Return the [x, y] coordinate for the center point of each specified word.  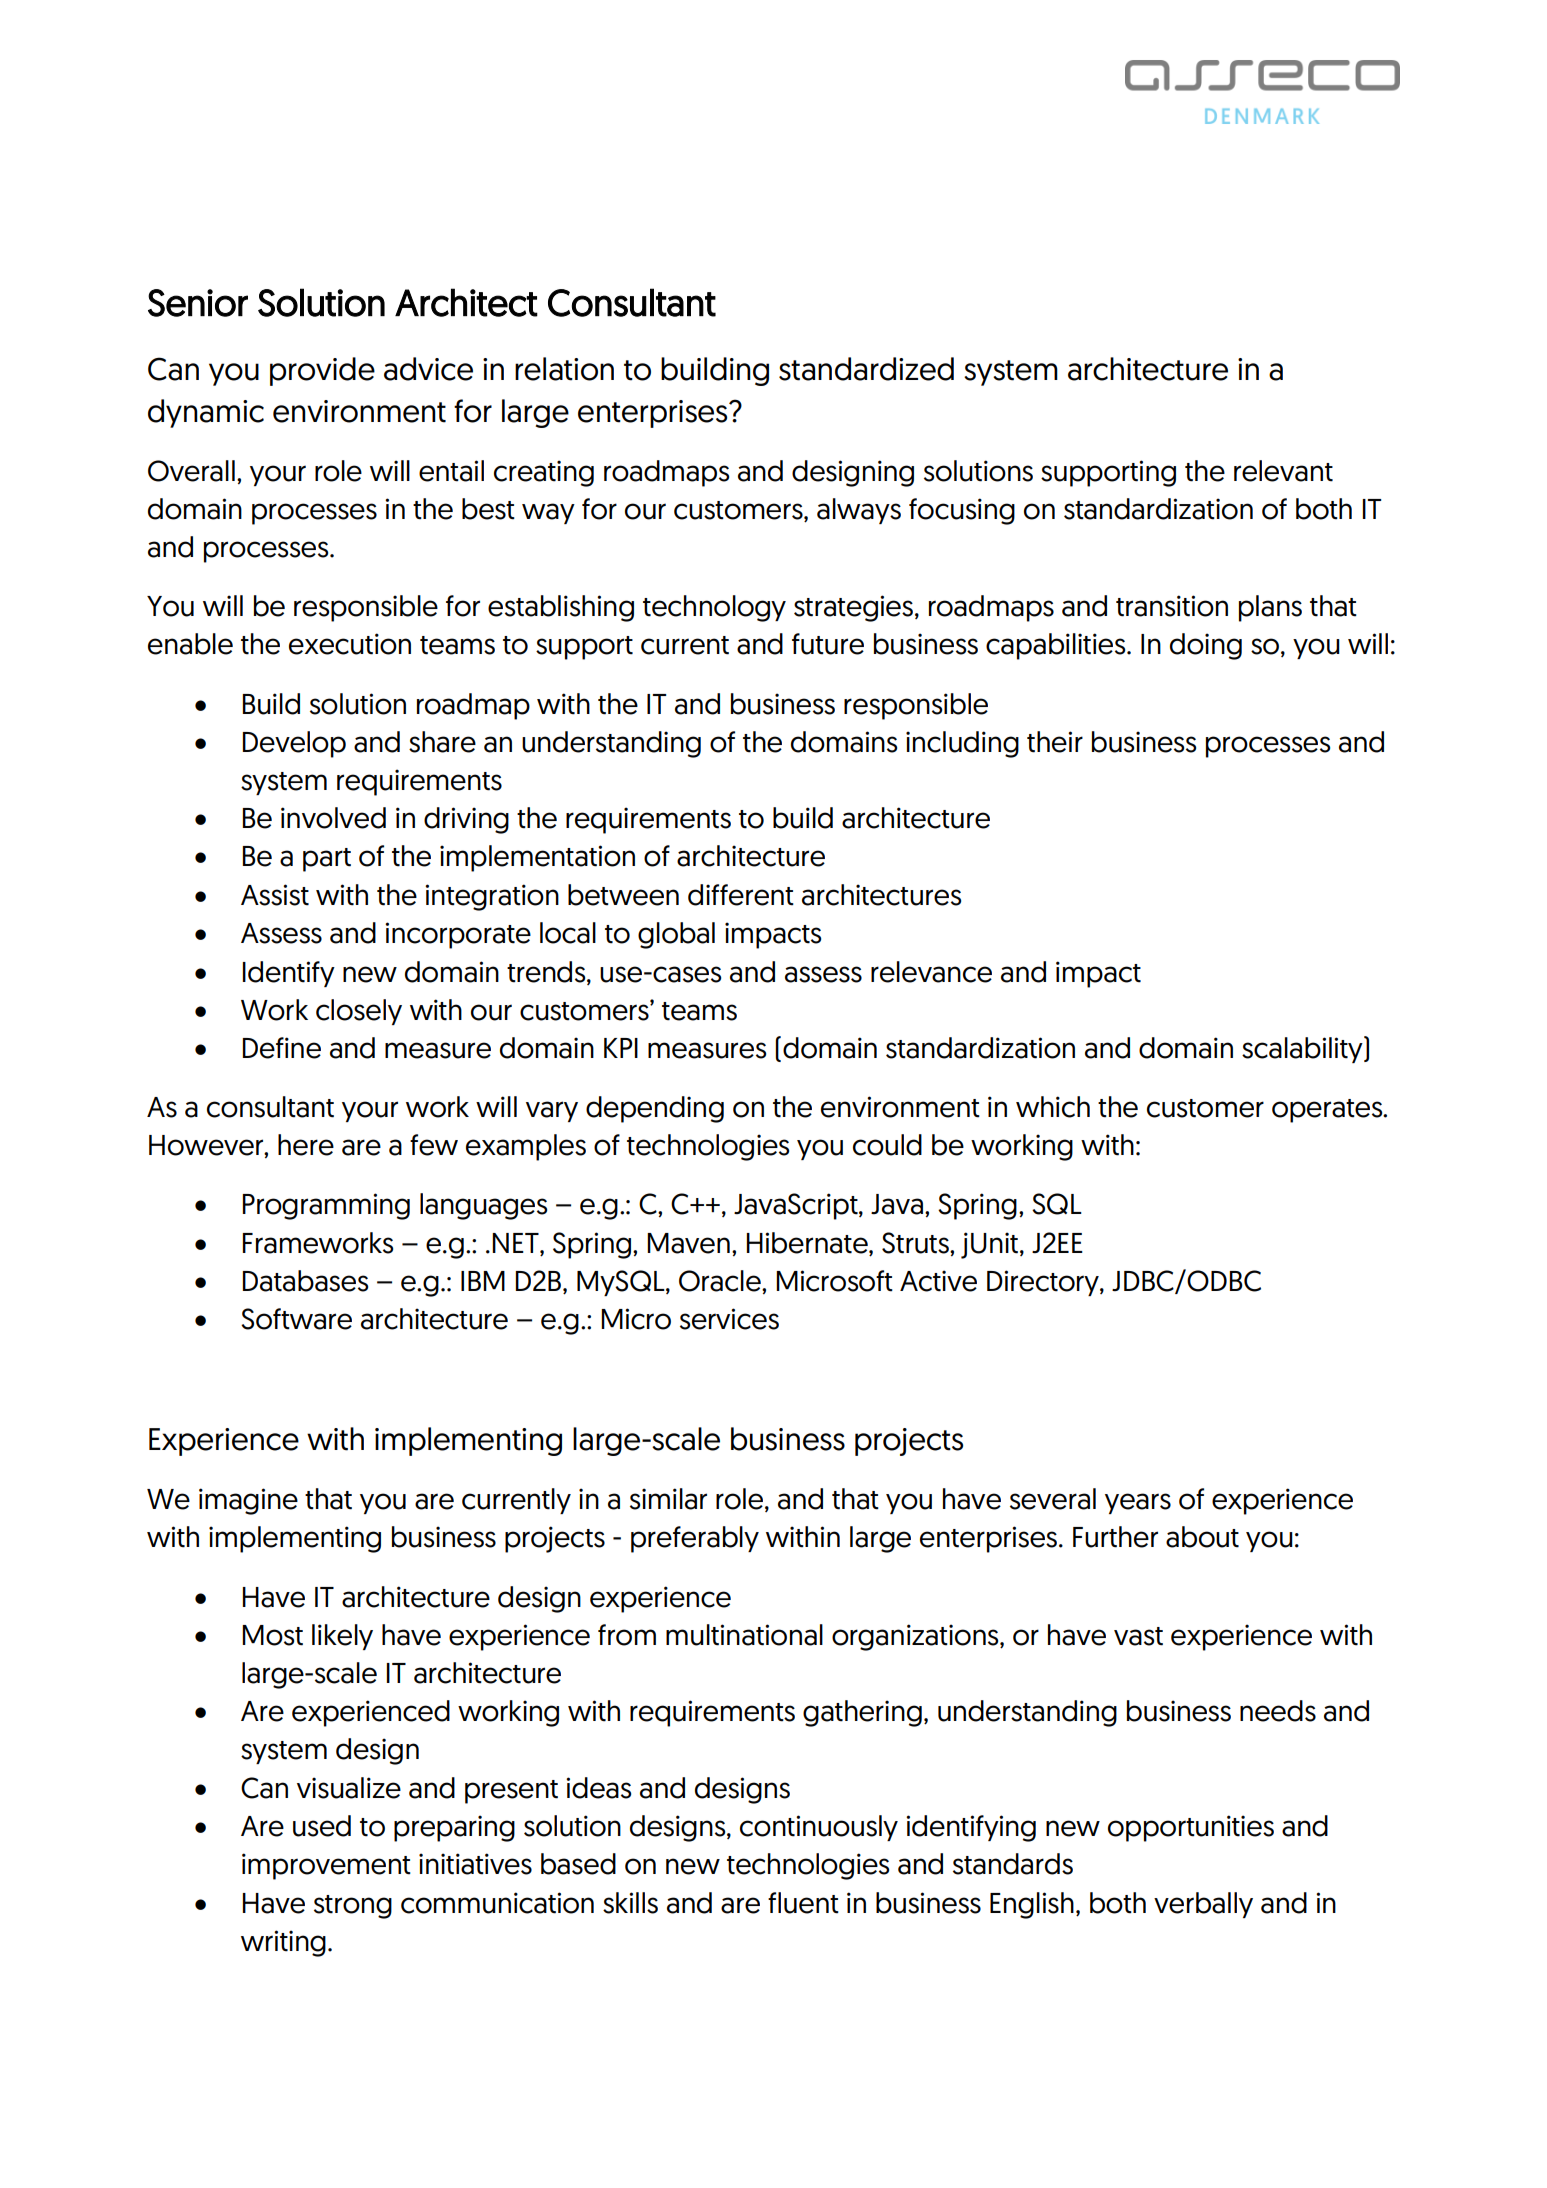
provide [322, 371]
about [1202, 1537]
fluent [803, 1903]
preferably [695, 1539]
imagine [248, 1501]
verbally [1203, 1905]
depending [655, 1109]
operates [1328, 1111]
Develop [294, 744]
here [306, 1145]
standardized [866, 369]
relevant [1283, 471]
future [828, 644]
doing [1206, 646]
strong [353, 1907]
